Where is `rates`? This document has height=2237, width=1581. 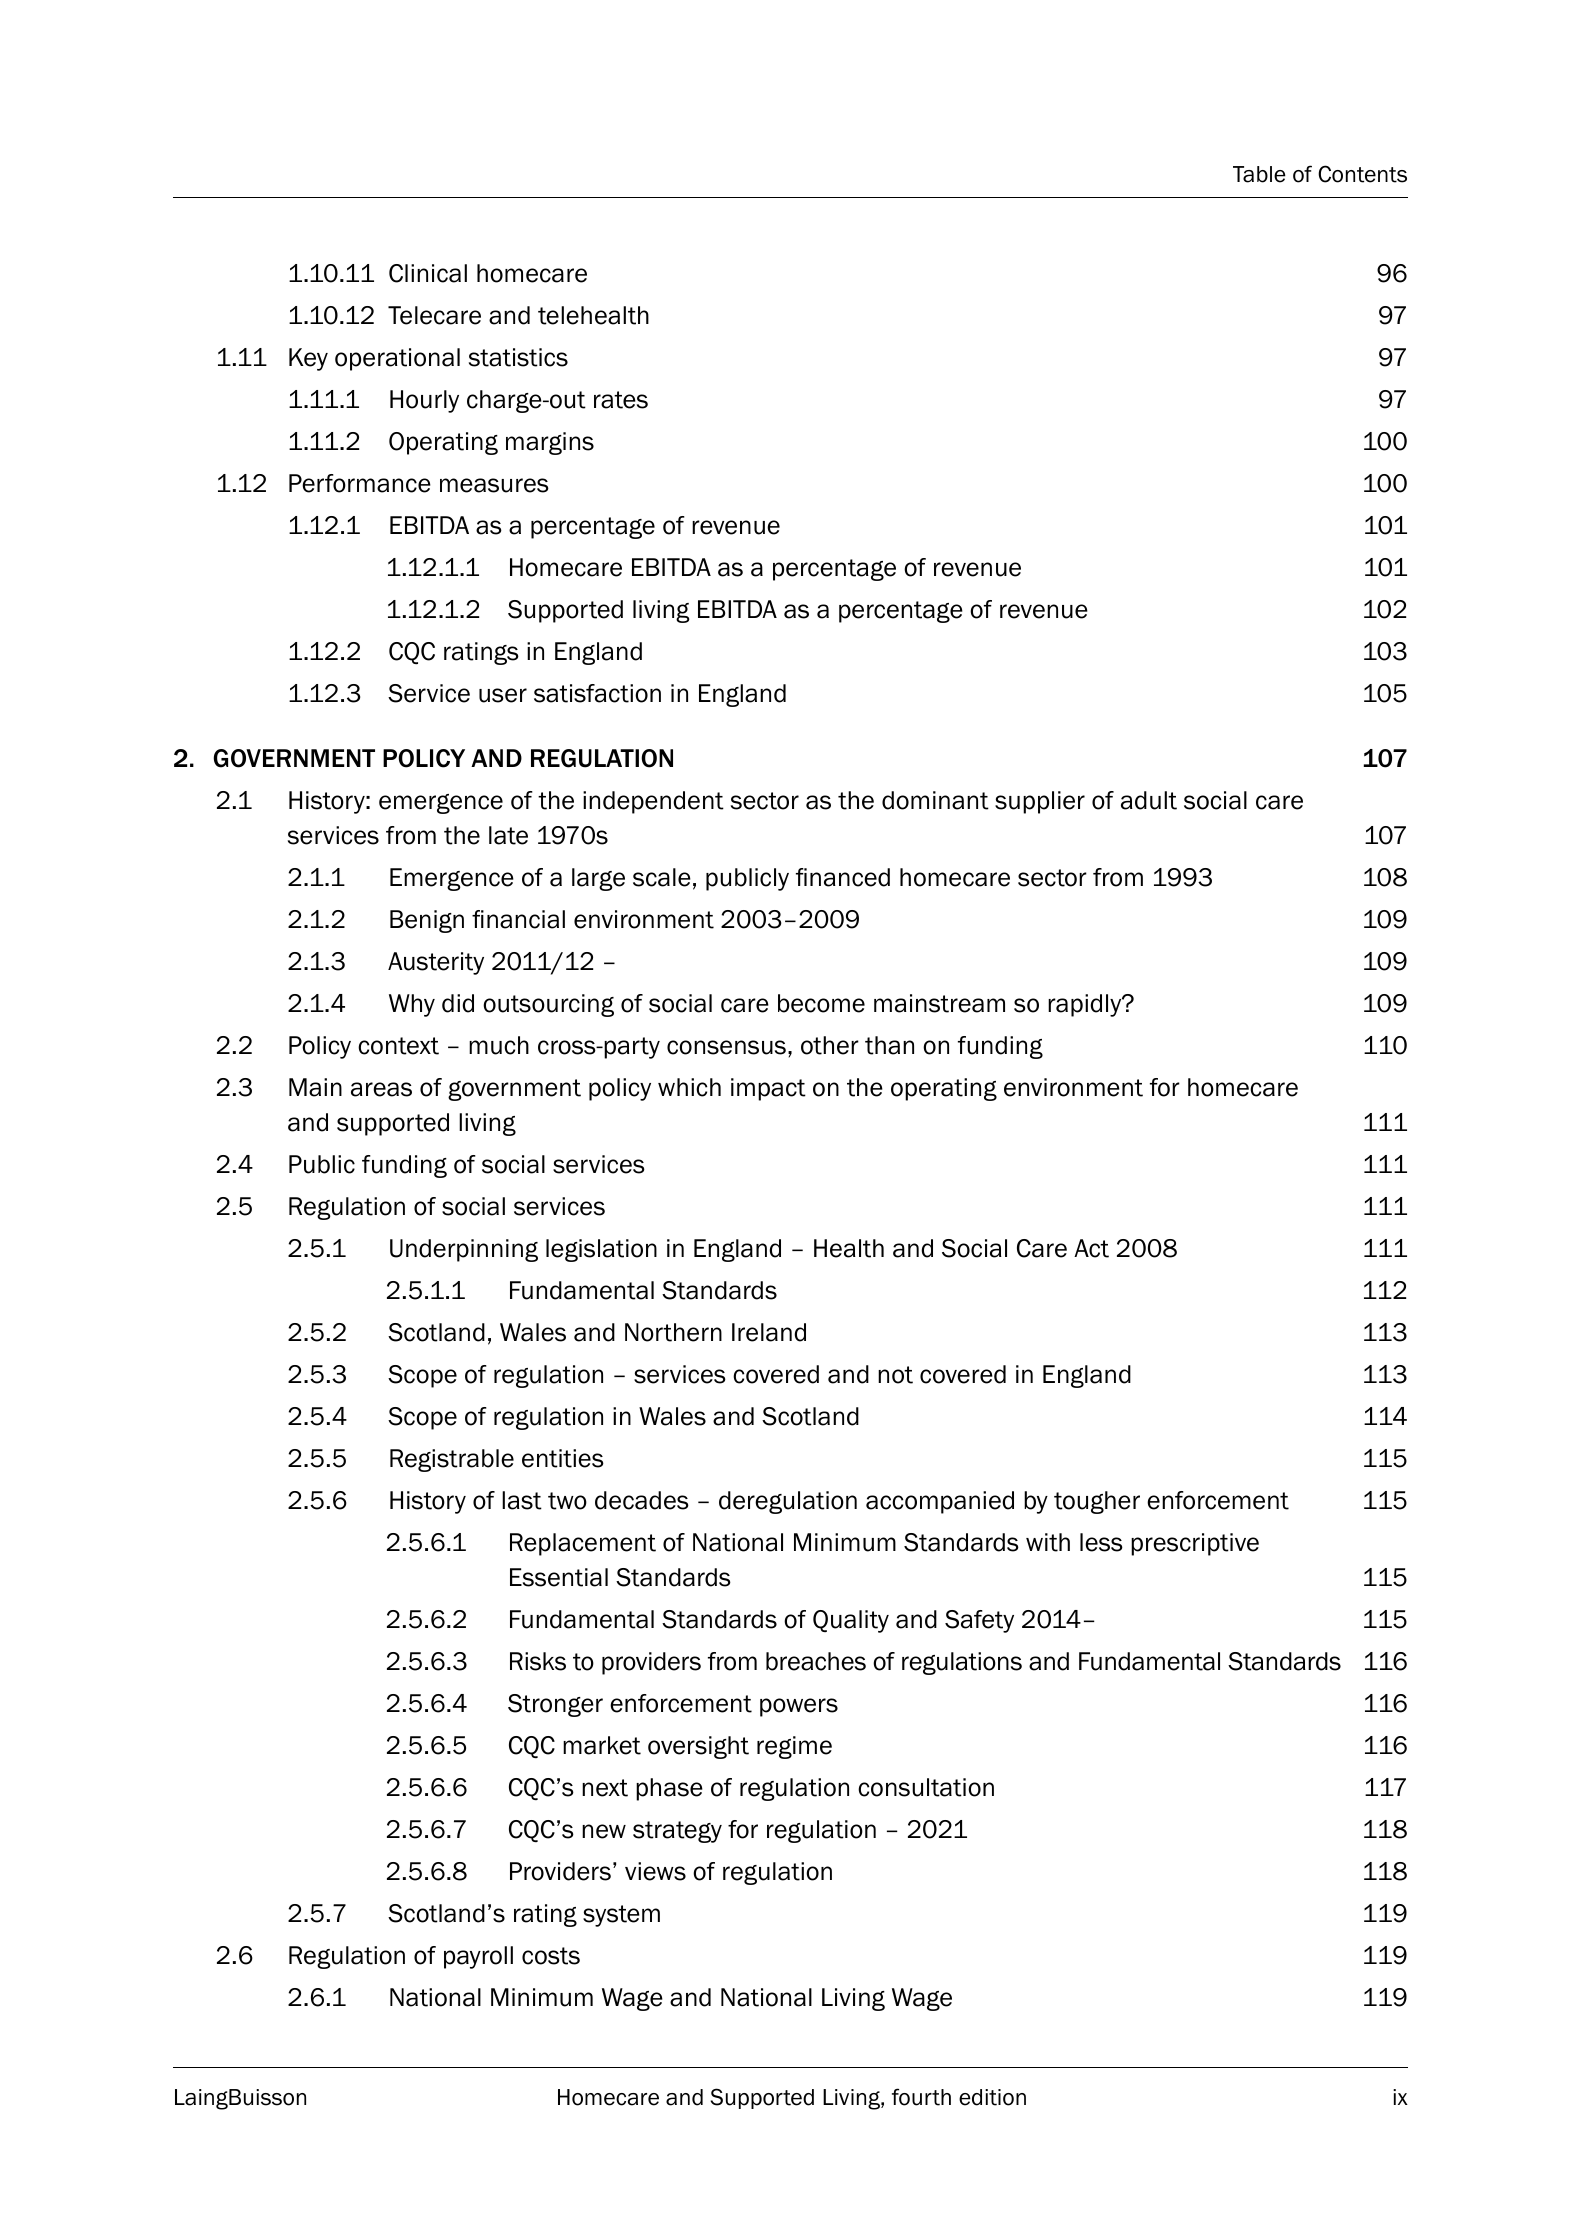 rates is located at coordinates (621, 400).
